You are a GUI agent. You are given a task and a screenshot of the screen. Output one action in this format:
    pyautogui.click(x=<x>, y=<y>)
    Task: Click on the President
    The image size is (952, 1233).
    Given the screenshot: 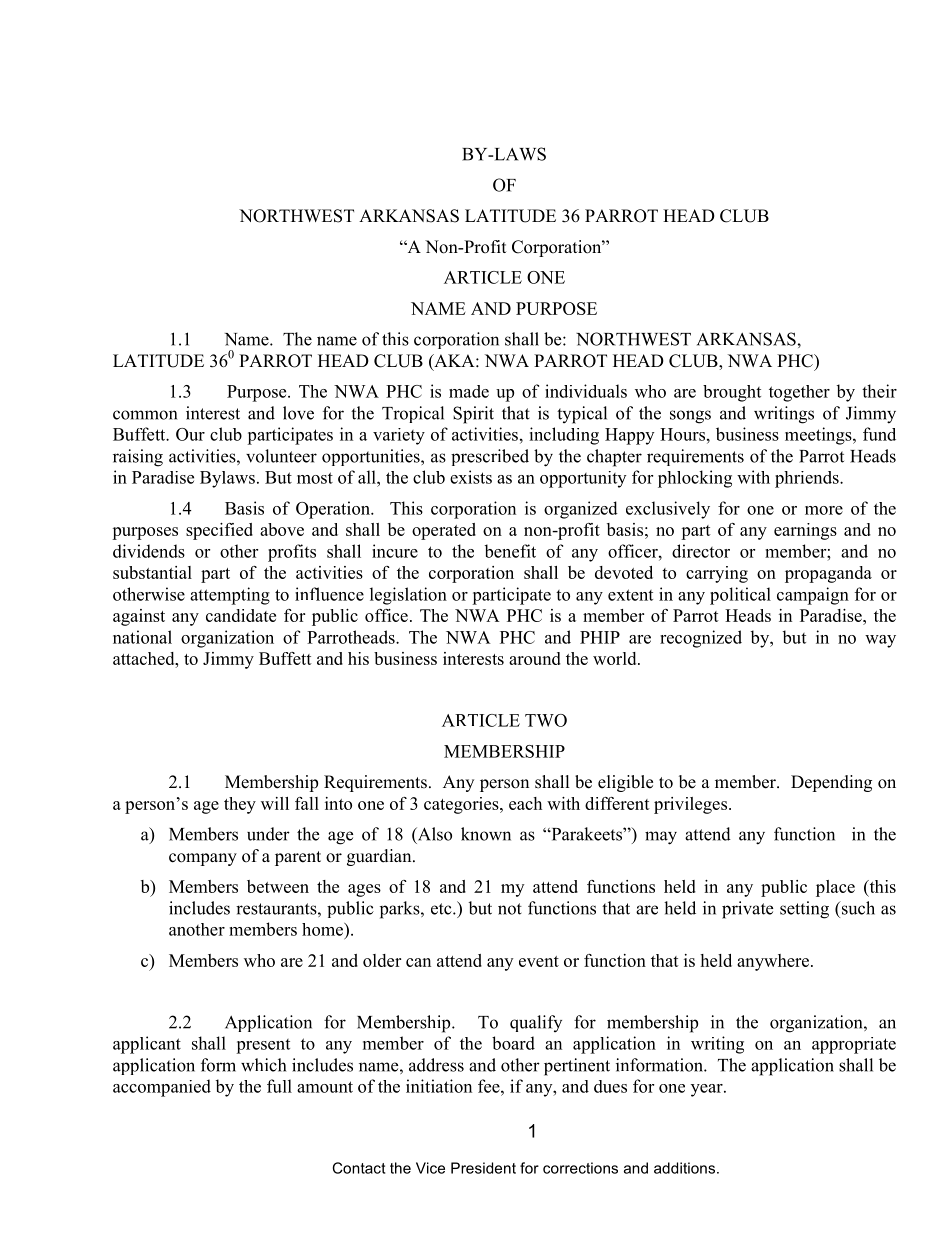 What is the action you would take?
    pyautogui.click(x=483, y=1168)
